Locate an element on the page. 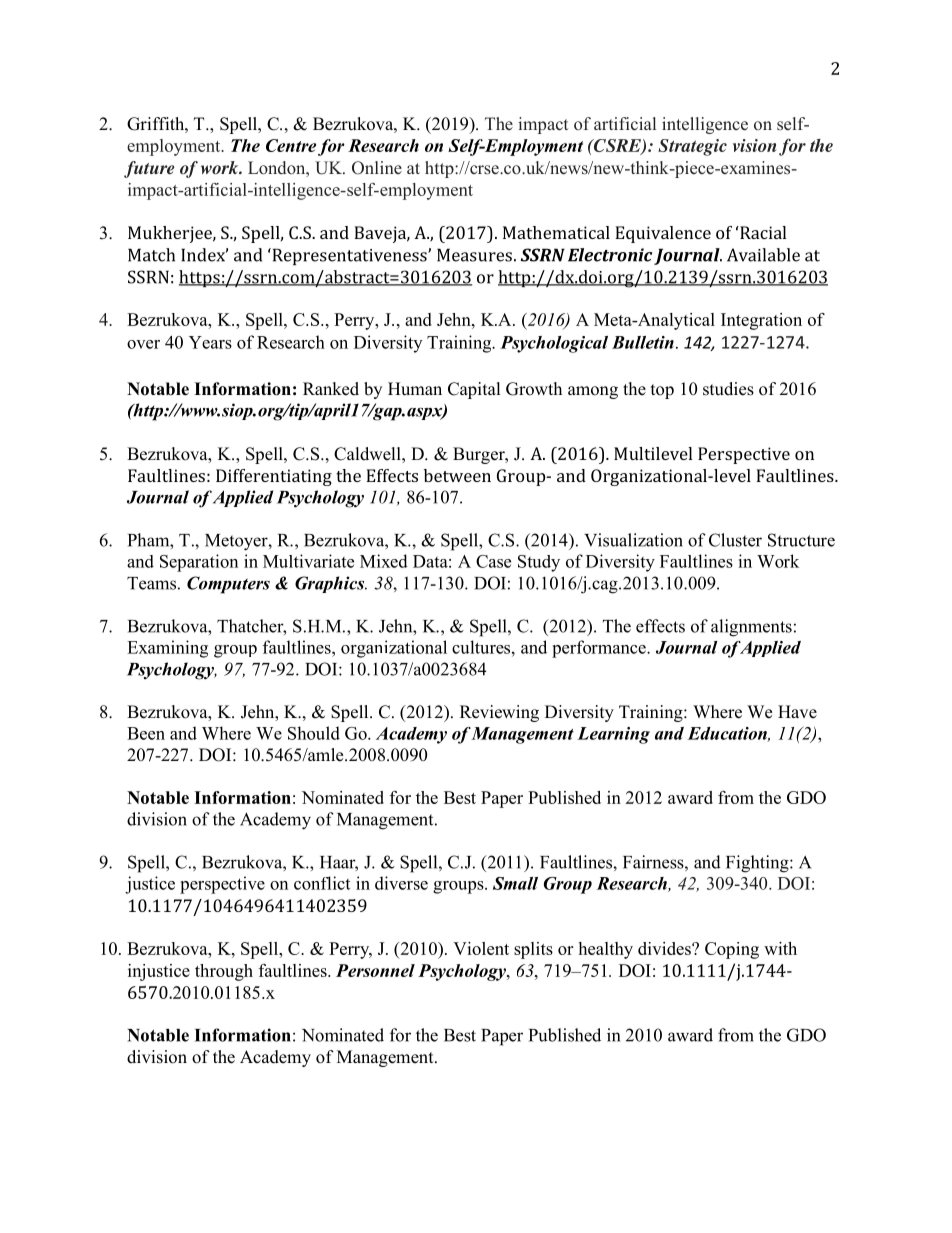 The image size is (952, 1233). Capital is located at coordinates (474, 390).
